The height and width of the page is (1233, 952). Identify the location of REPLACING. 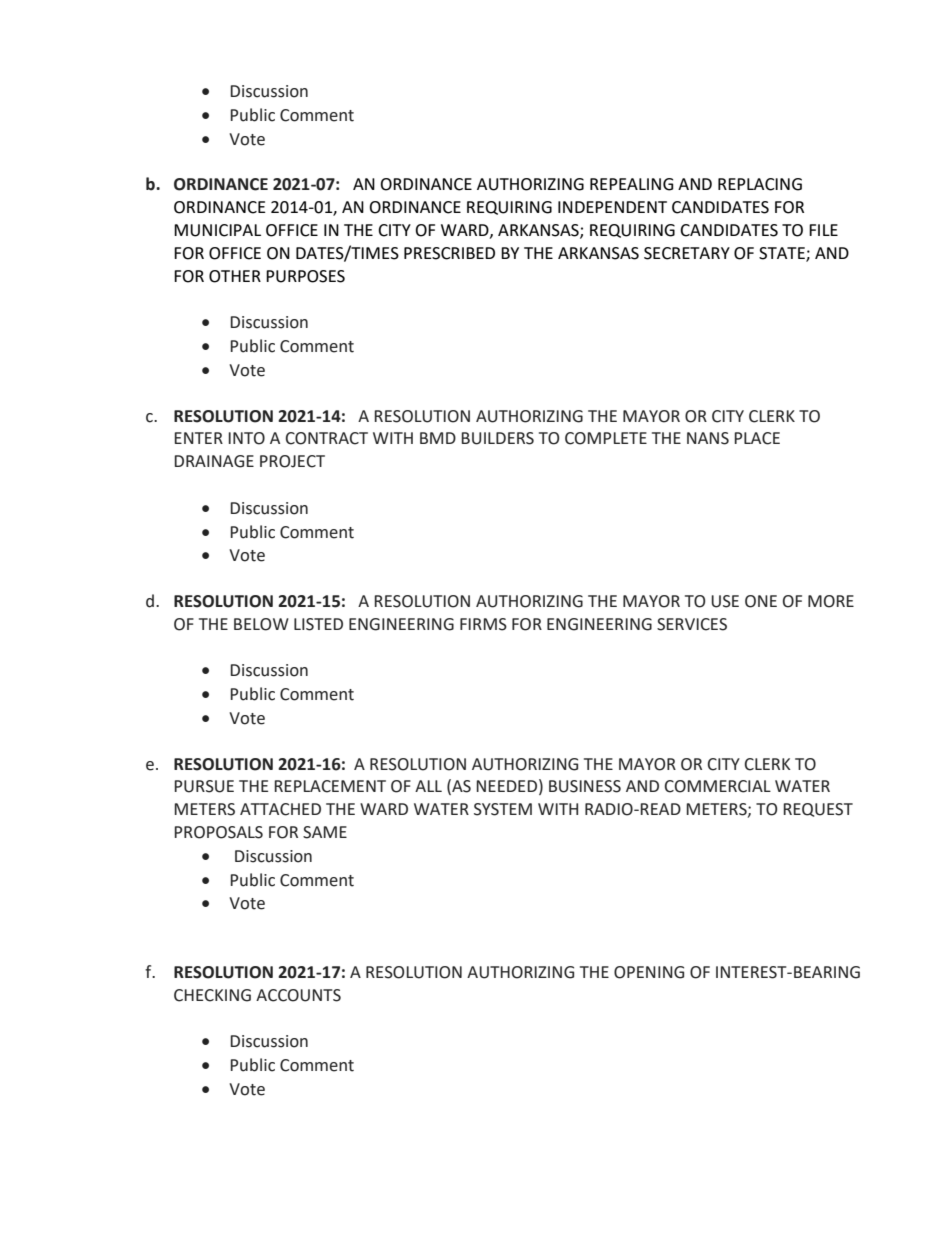
(760, 184).
